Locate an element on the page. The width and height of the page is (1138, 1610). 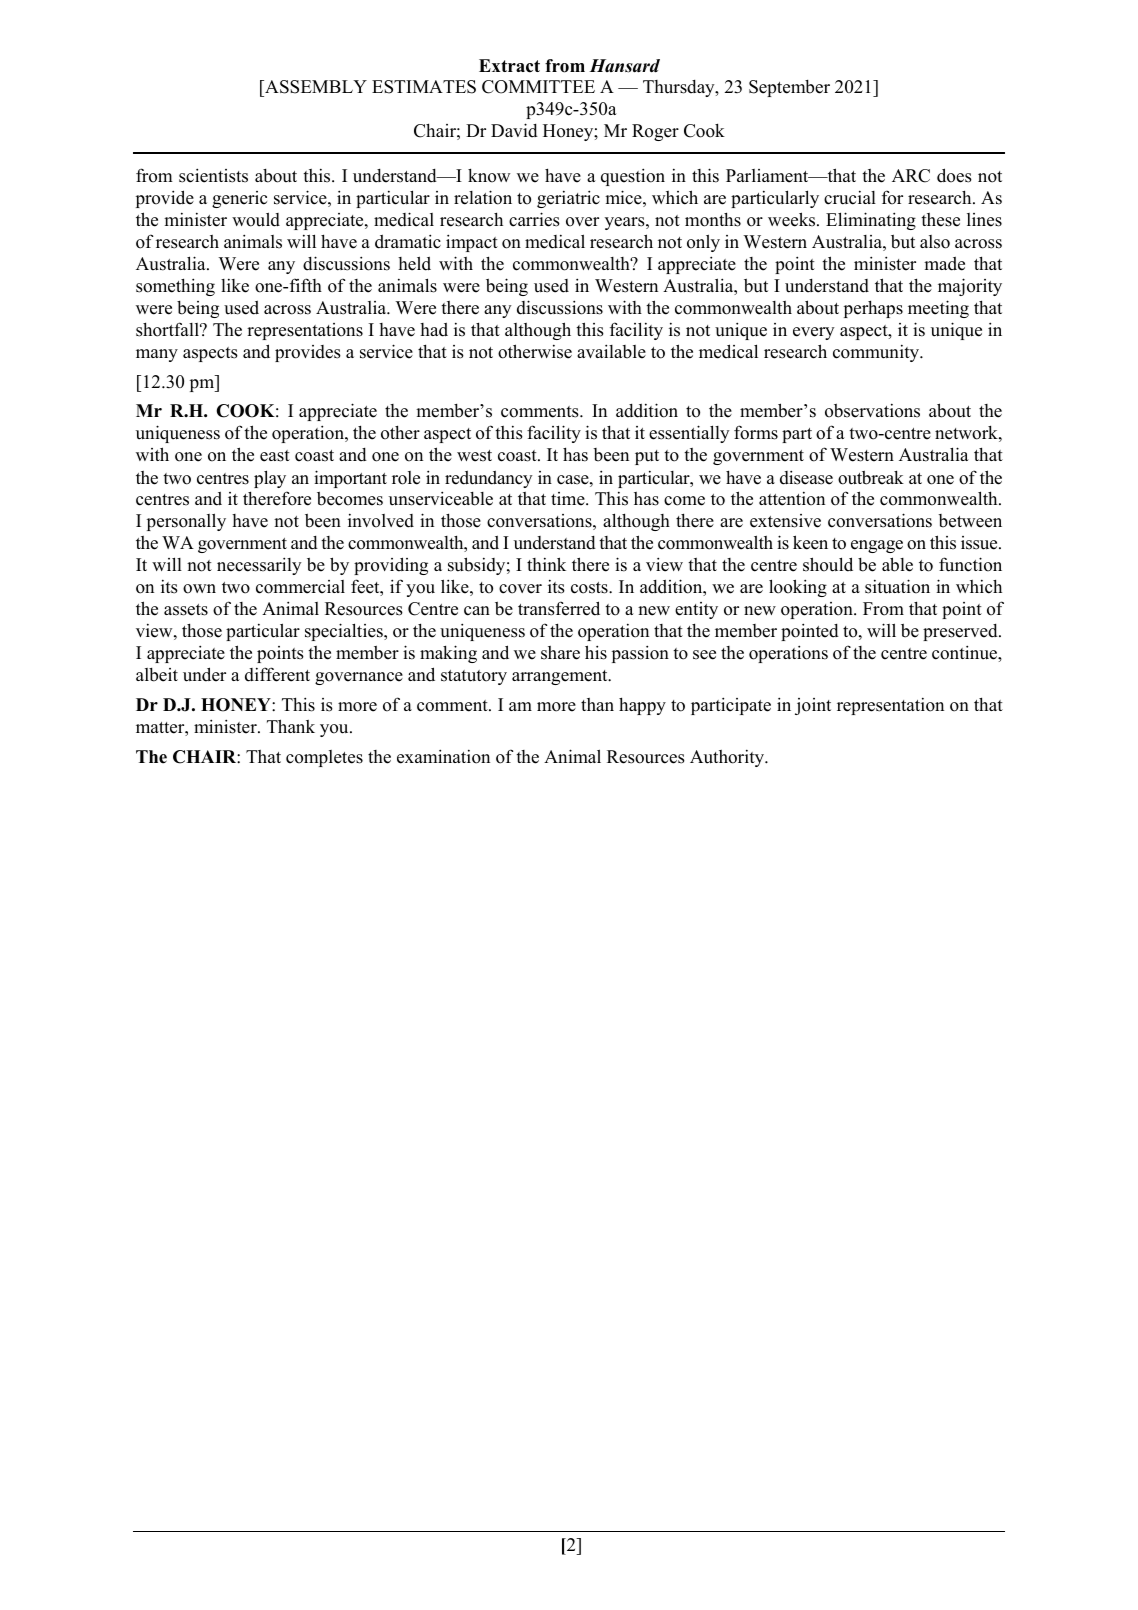
September is located at coordinates (789, 88).
